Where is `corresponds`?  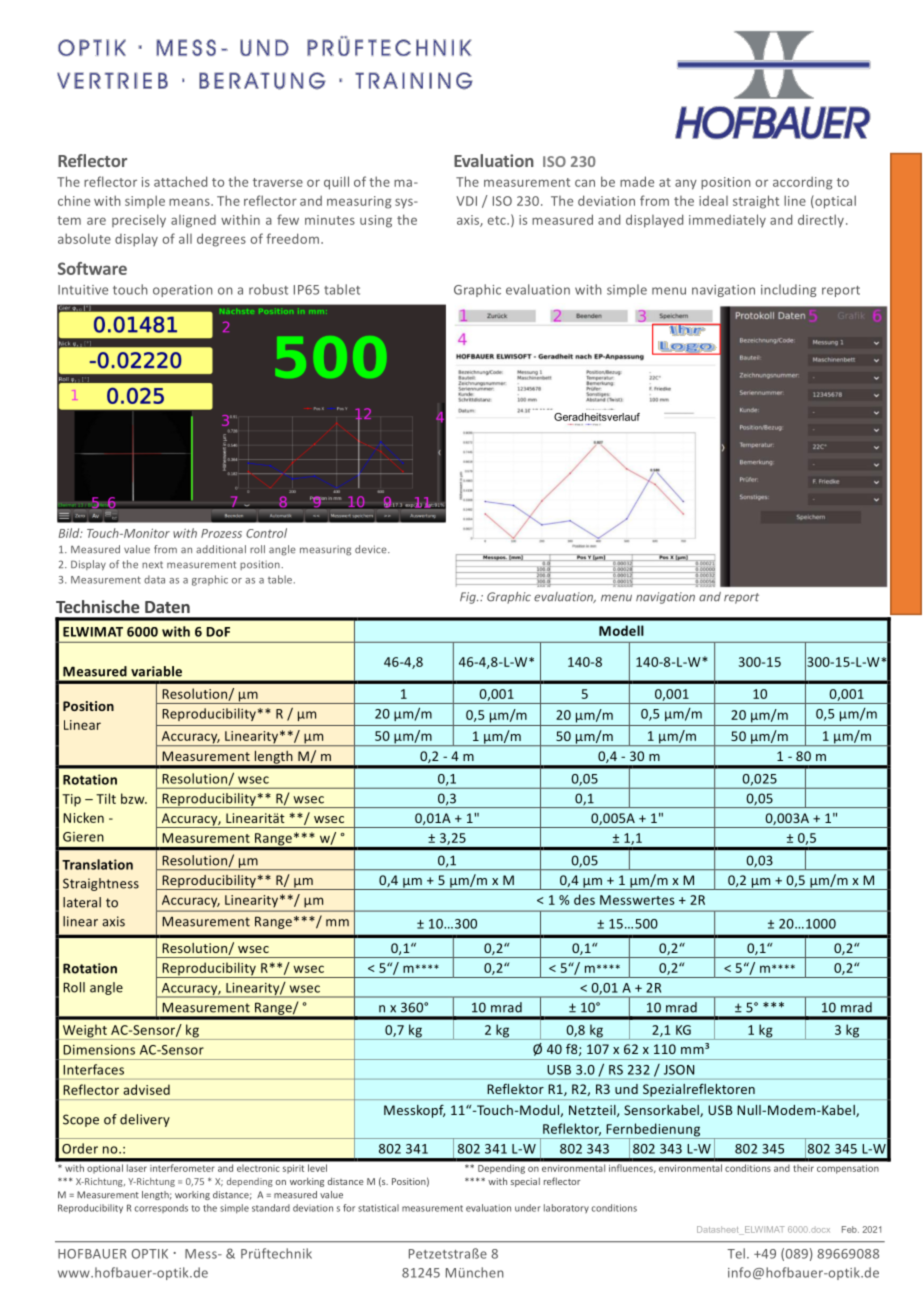
corresponds is located at coordinates (161, 1208).
